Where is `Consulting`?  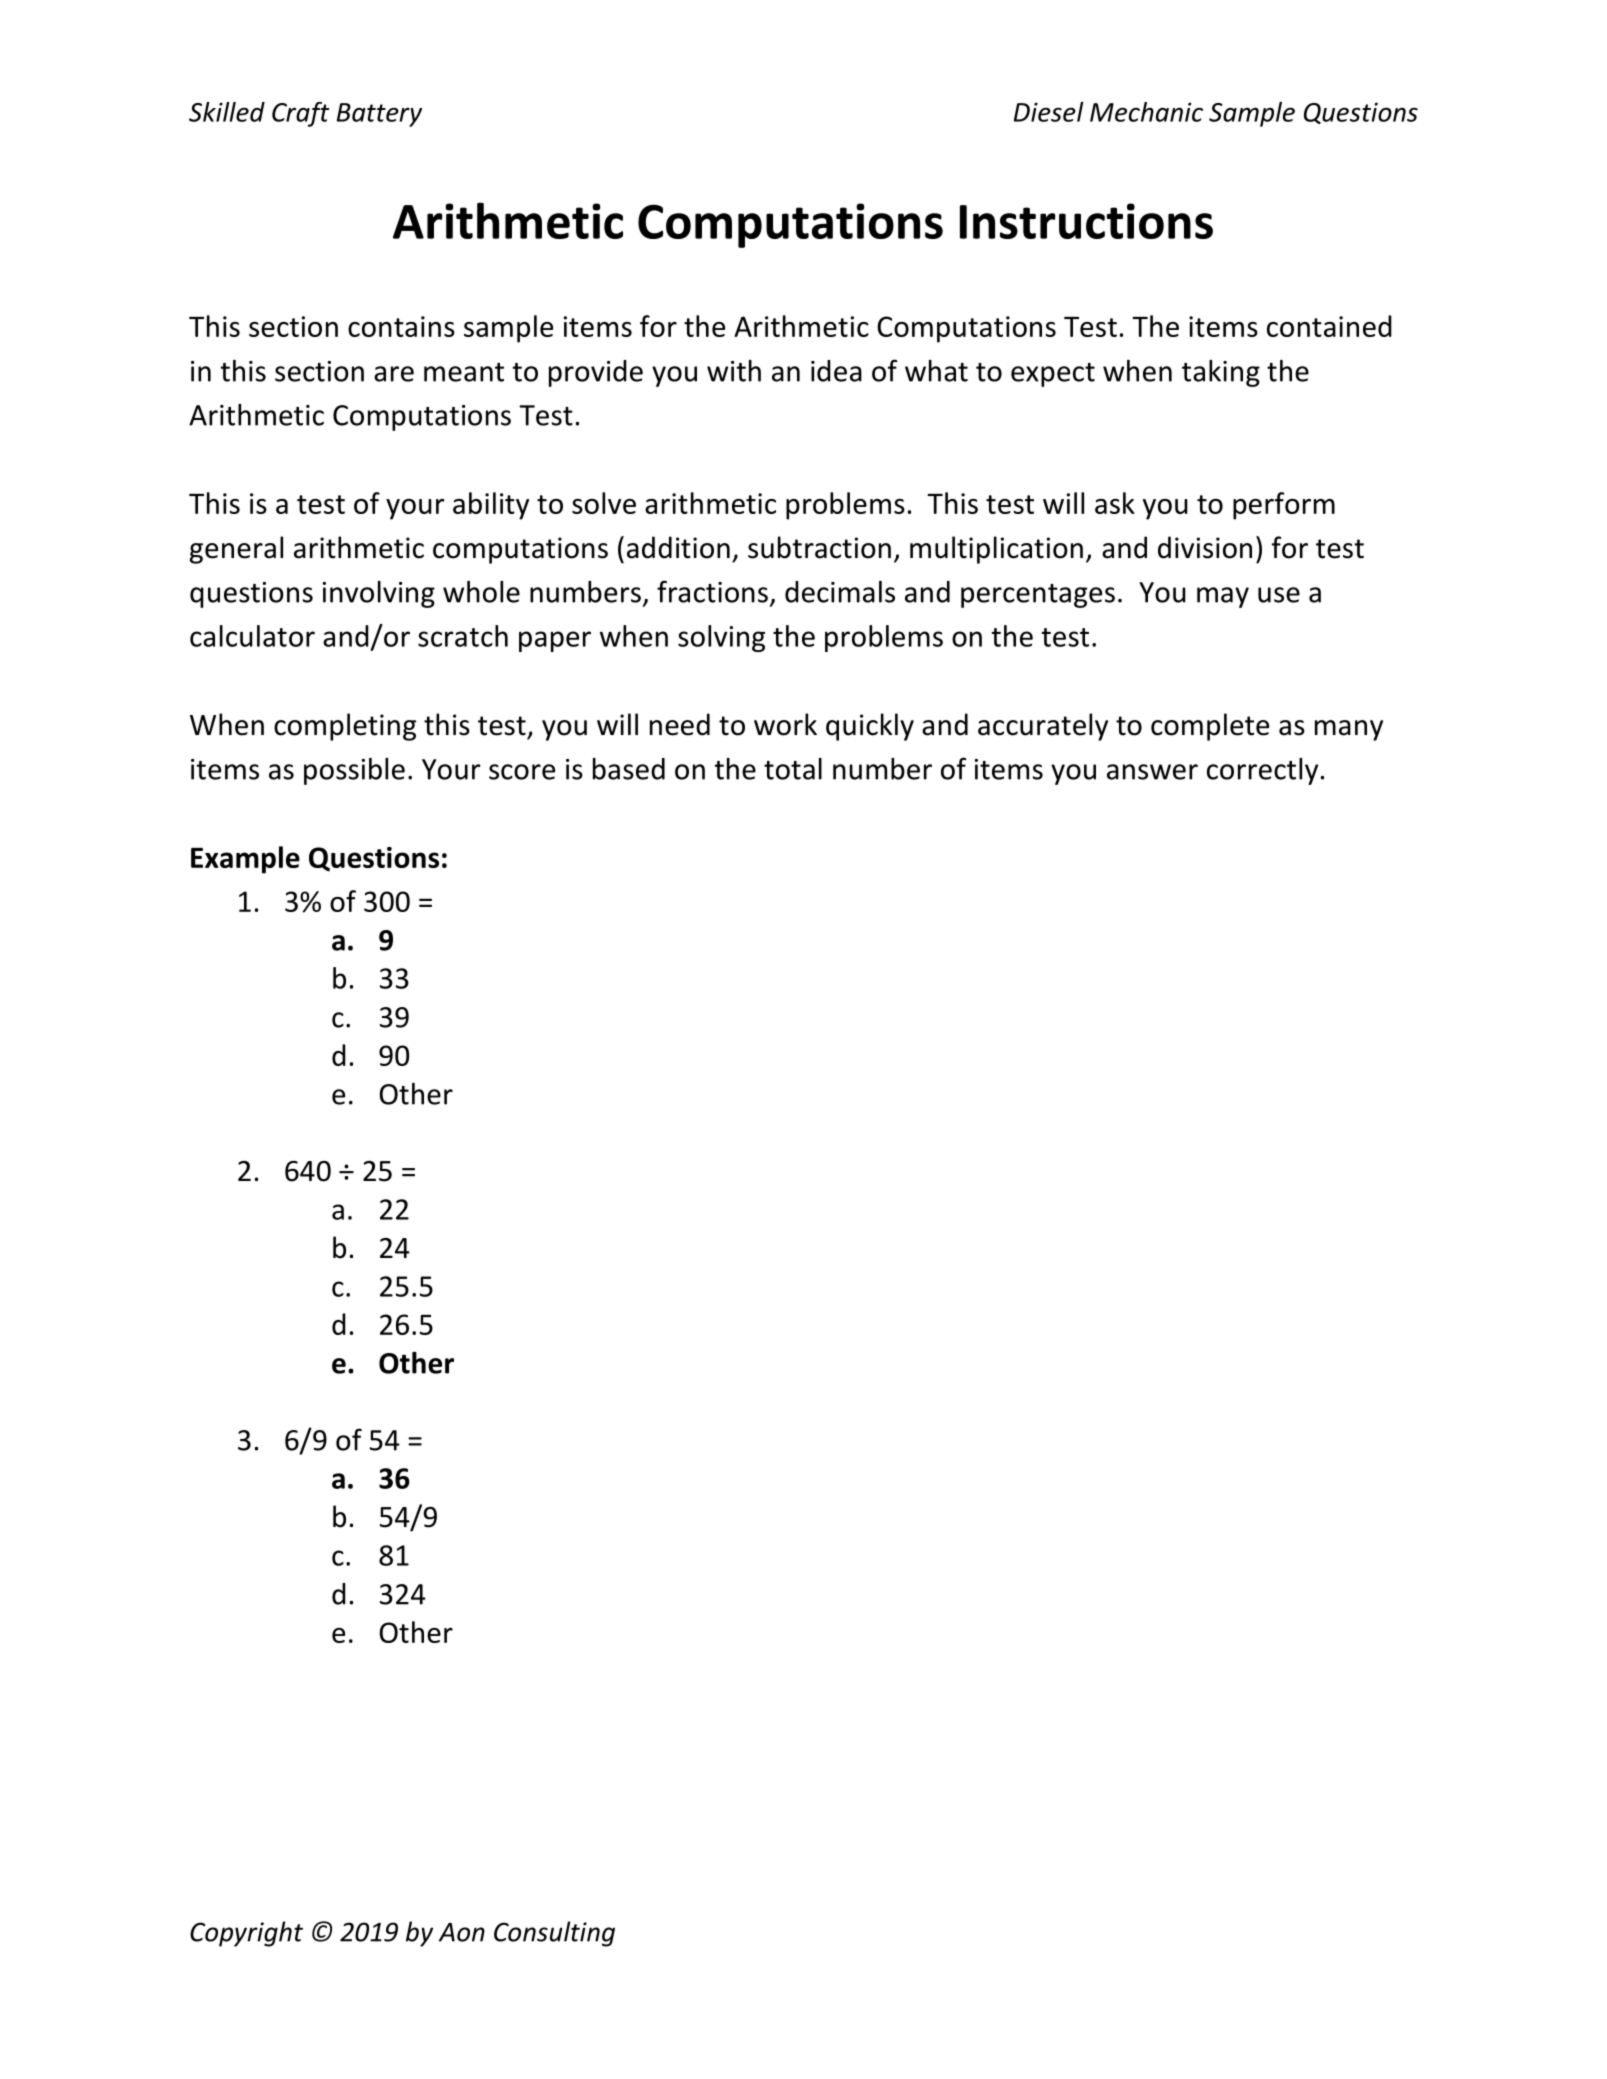
Consulting is located at coordinates (554, 1934).
